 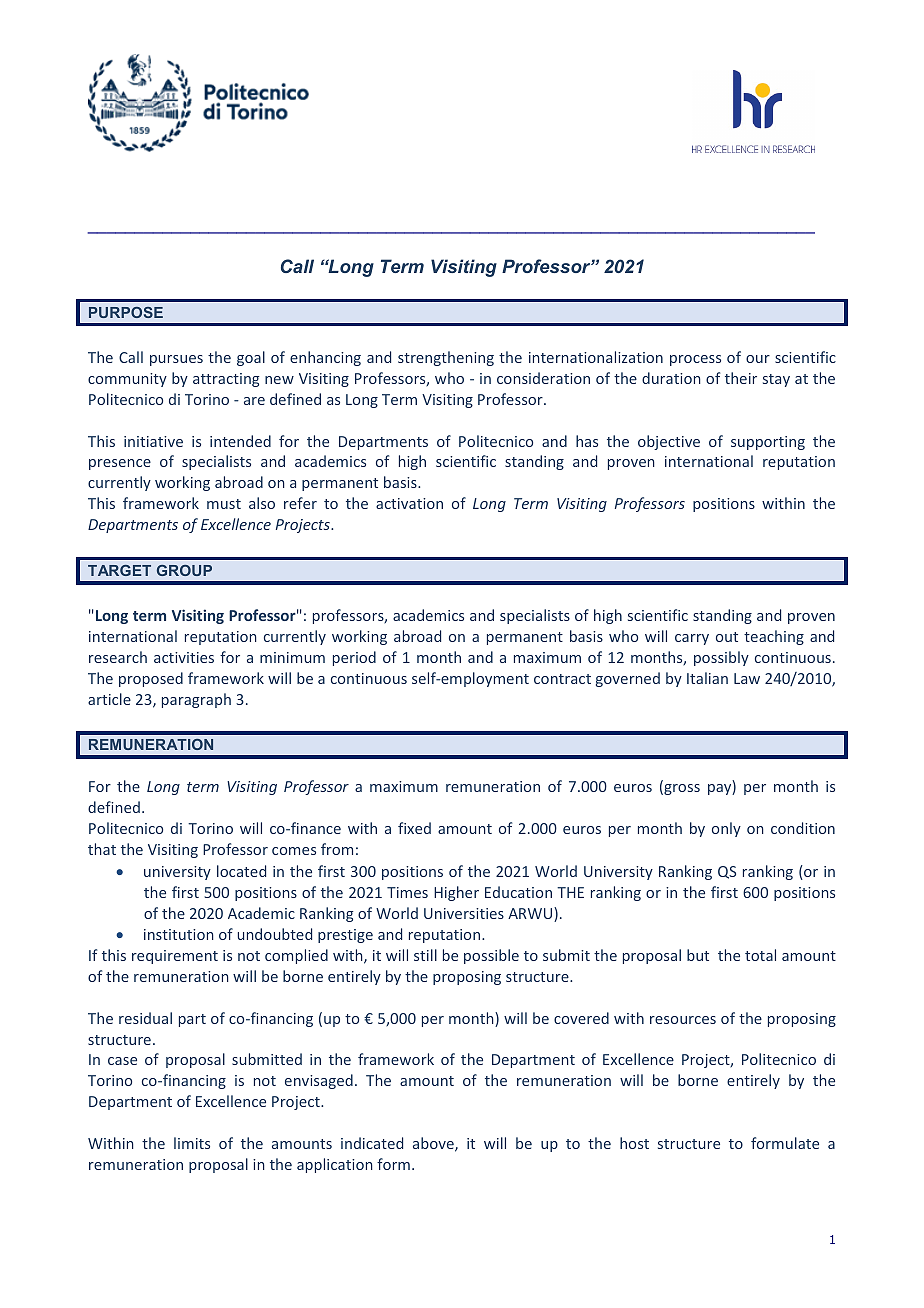 What do you see at coordinates (192, 1143) in the screenshot?
I see `limits` at bounding box center [192, 1143].
